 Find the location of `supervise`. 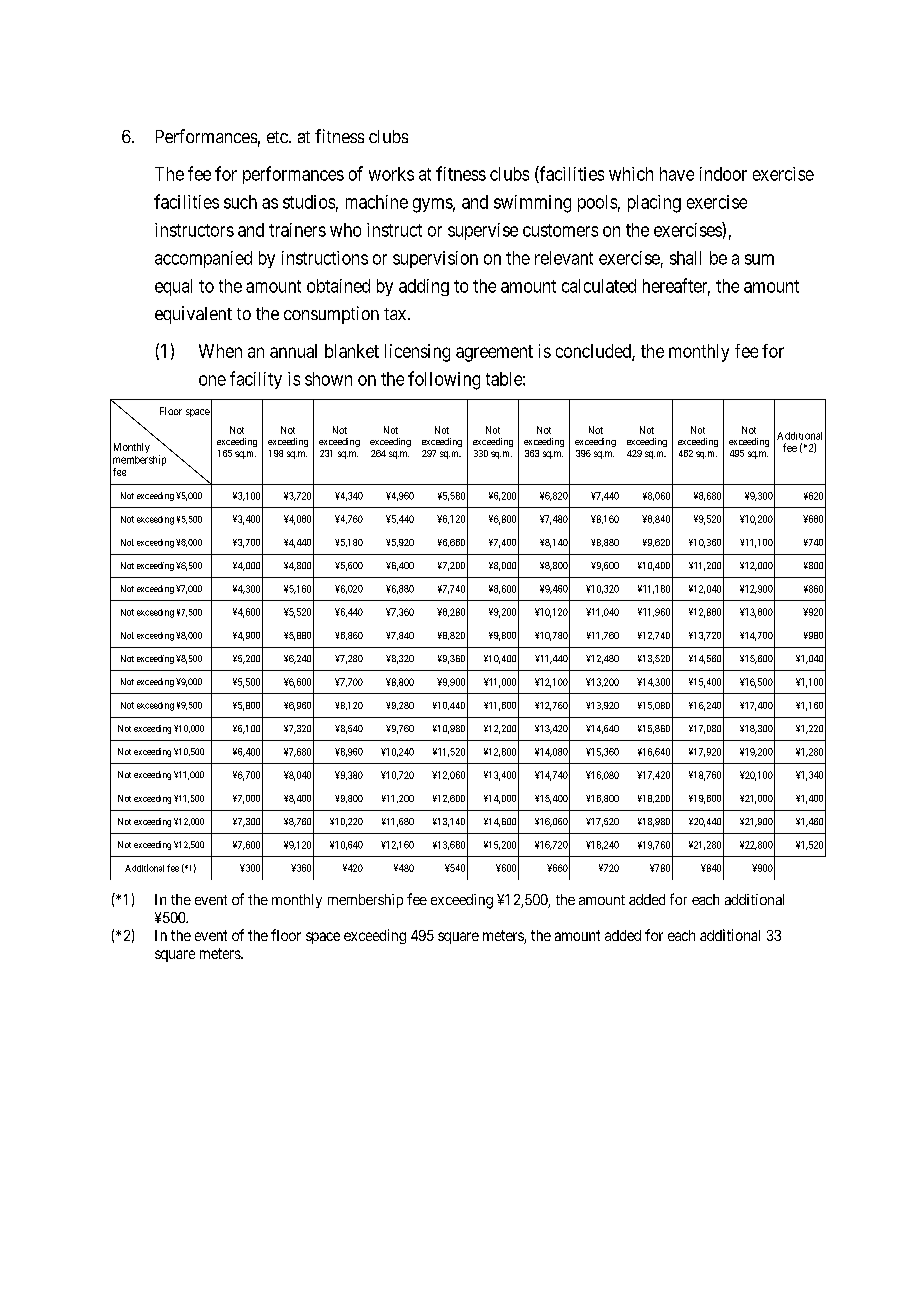

supervise is located at coordinates (483, 231).
